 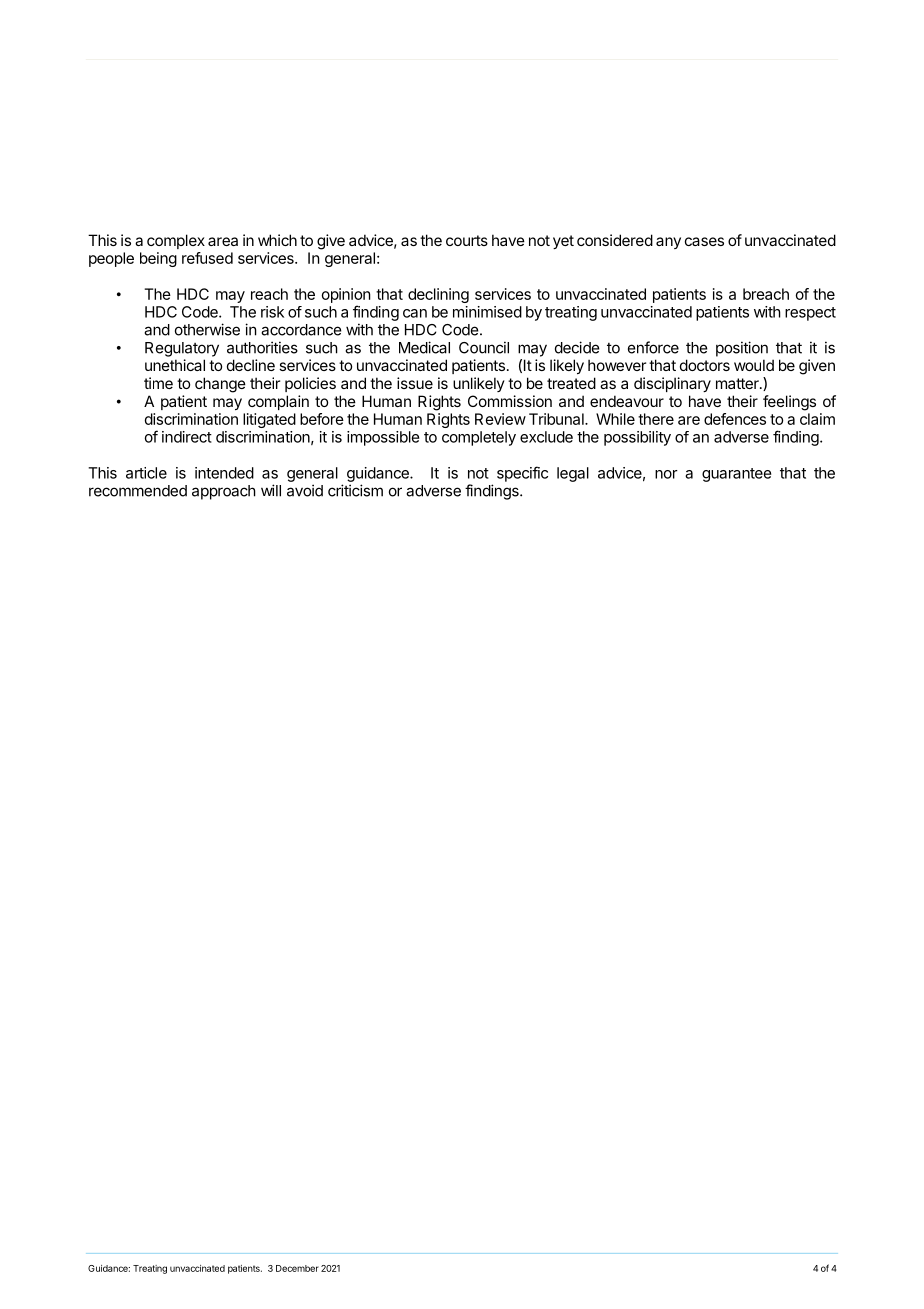 I want to click on approach, so click(x=224, y=492).
